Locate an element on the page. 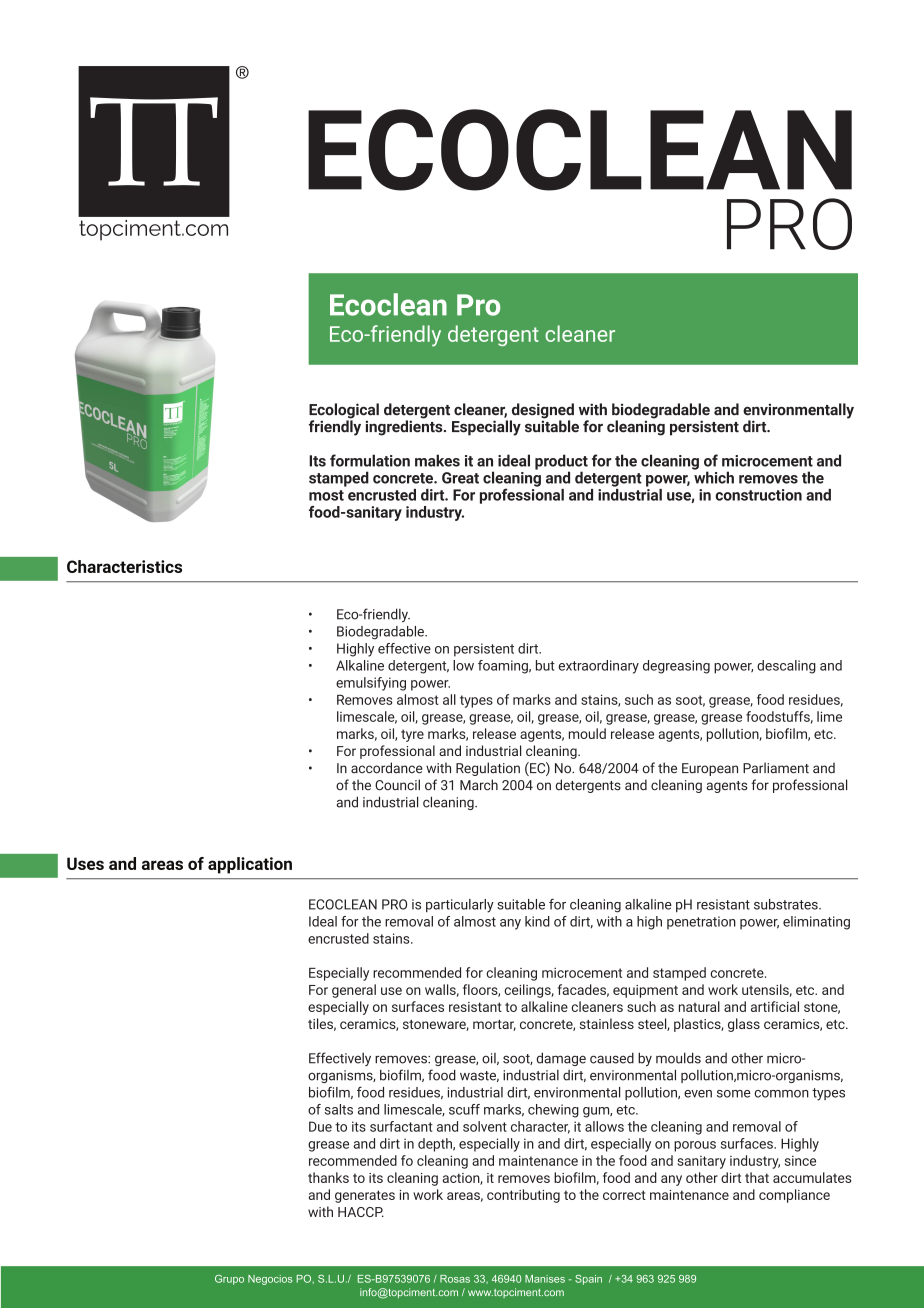  extraordinary is located at coordinates (599, 667).
